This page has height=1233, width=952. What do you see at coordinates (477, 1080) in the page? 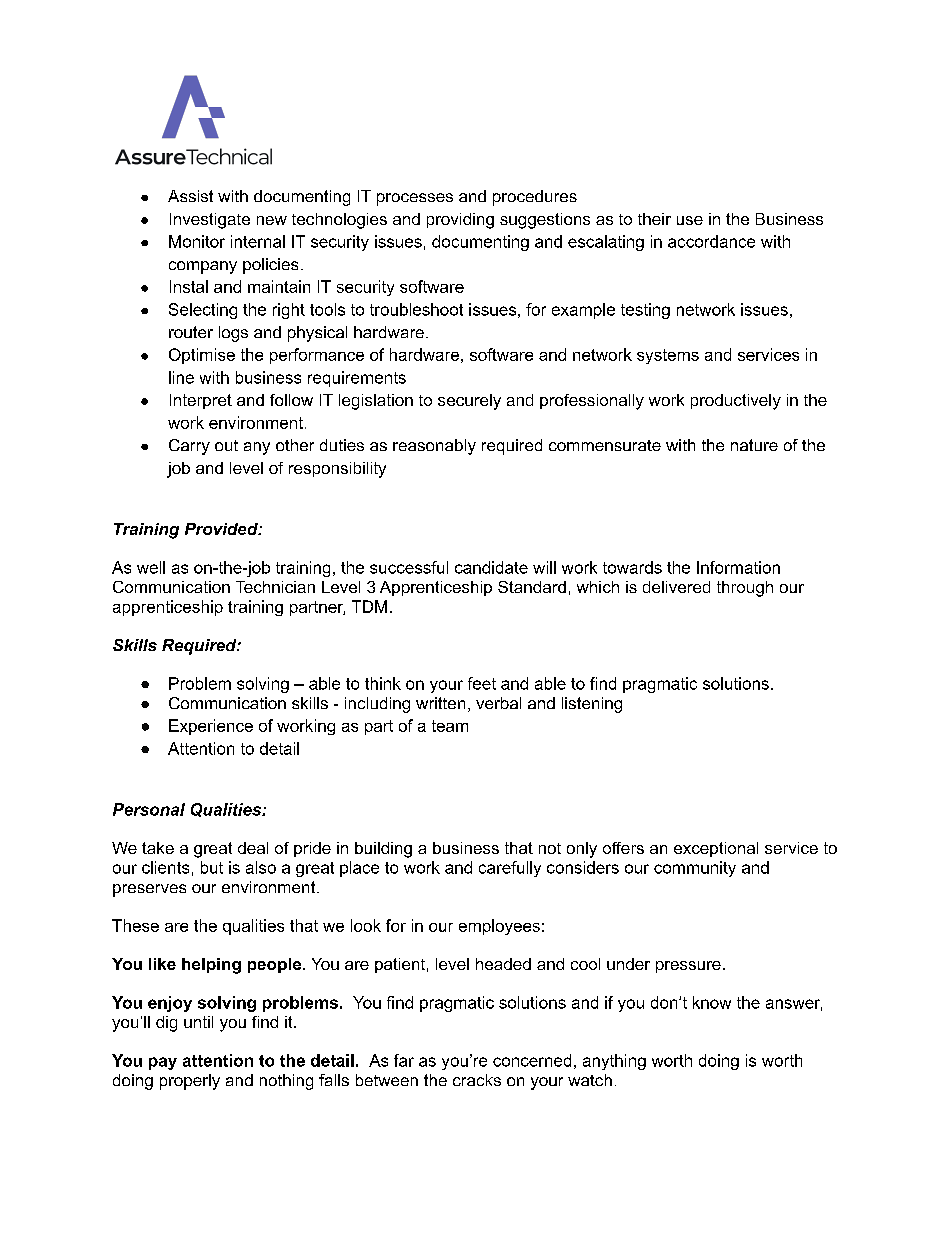
I see `cracks` at bounding box center [477, 1080].
